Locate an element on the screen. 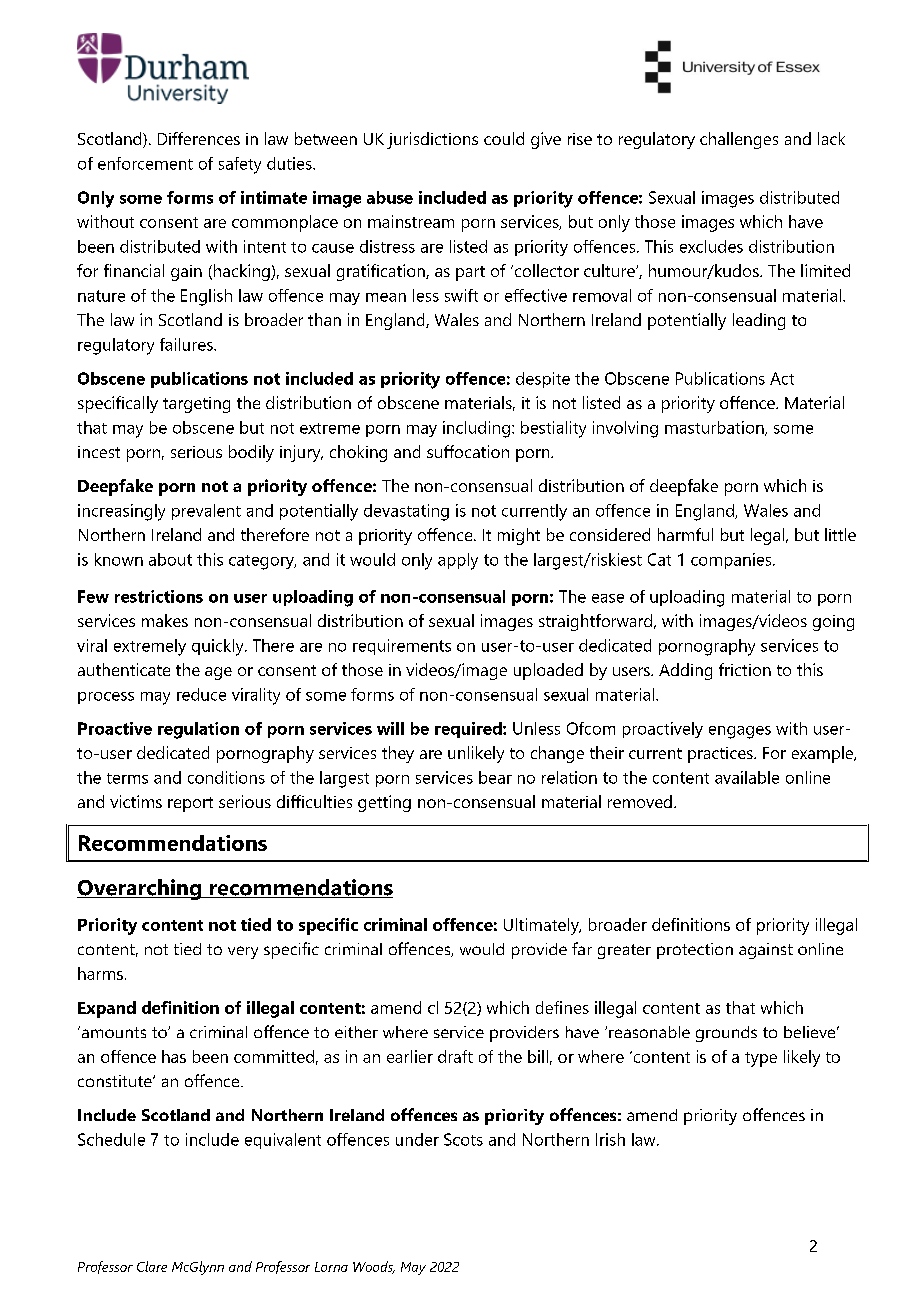 Image resolution: width=924 pixels, height=1308 pixels. targeting is located at coordinates (196, 405).
